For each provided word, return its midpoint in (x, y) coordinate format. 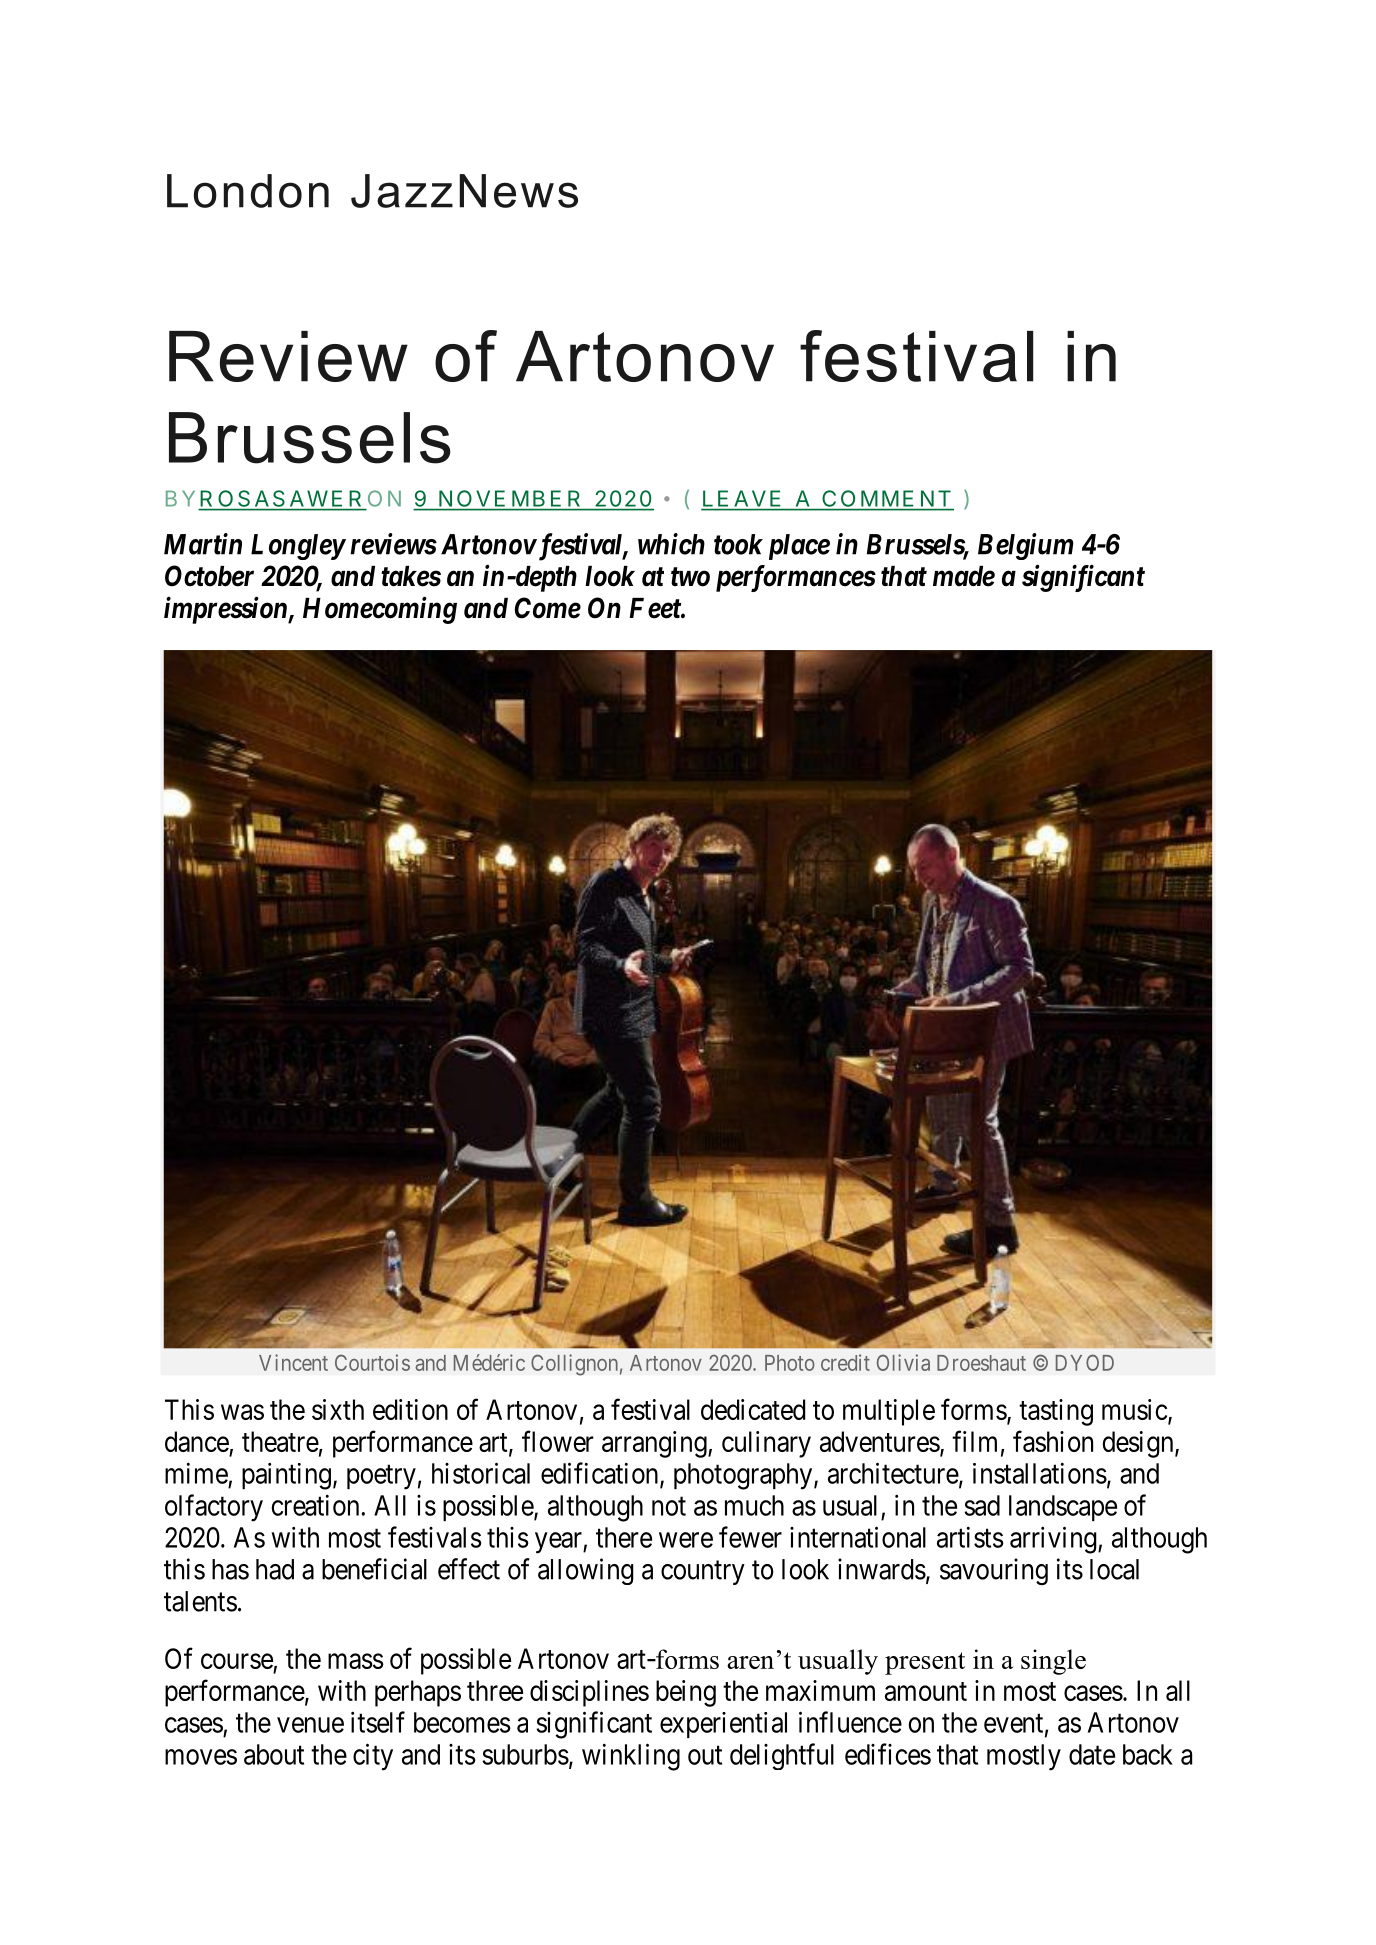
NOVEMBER (509, 498)
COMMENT (887, 498)
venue (310, 1725)
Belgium (1025, 546)
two (690, 577)
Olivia (903, 1362)
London (248, 191)
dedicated (753, 1409)
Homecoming (380, 610)
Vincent (293, 1362)
